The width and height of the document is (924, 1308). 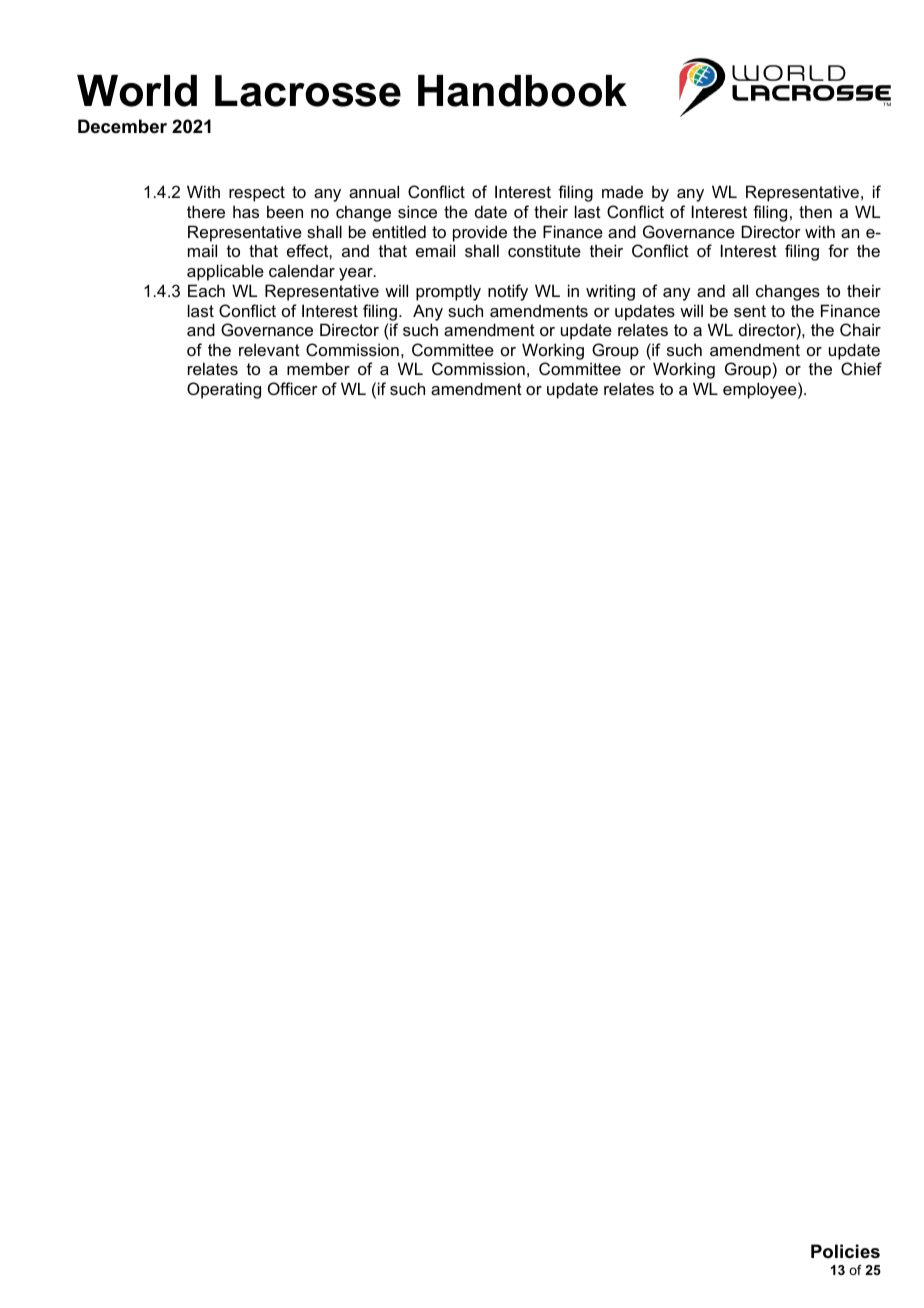 What do you see at coordinates (318, 368) in the document?
I see `member` at bounding box center [318, 368].
